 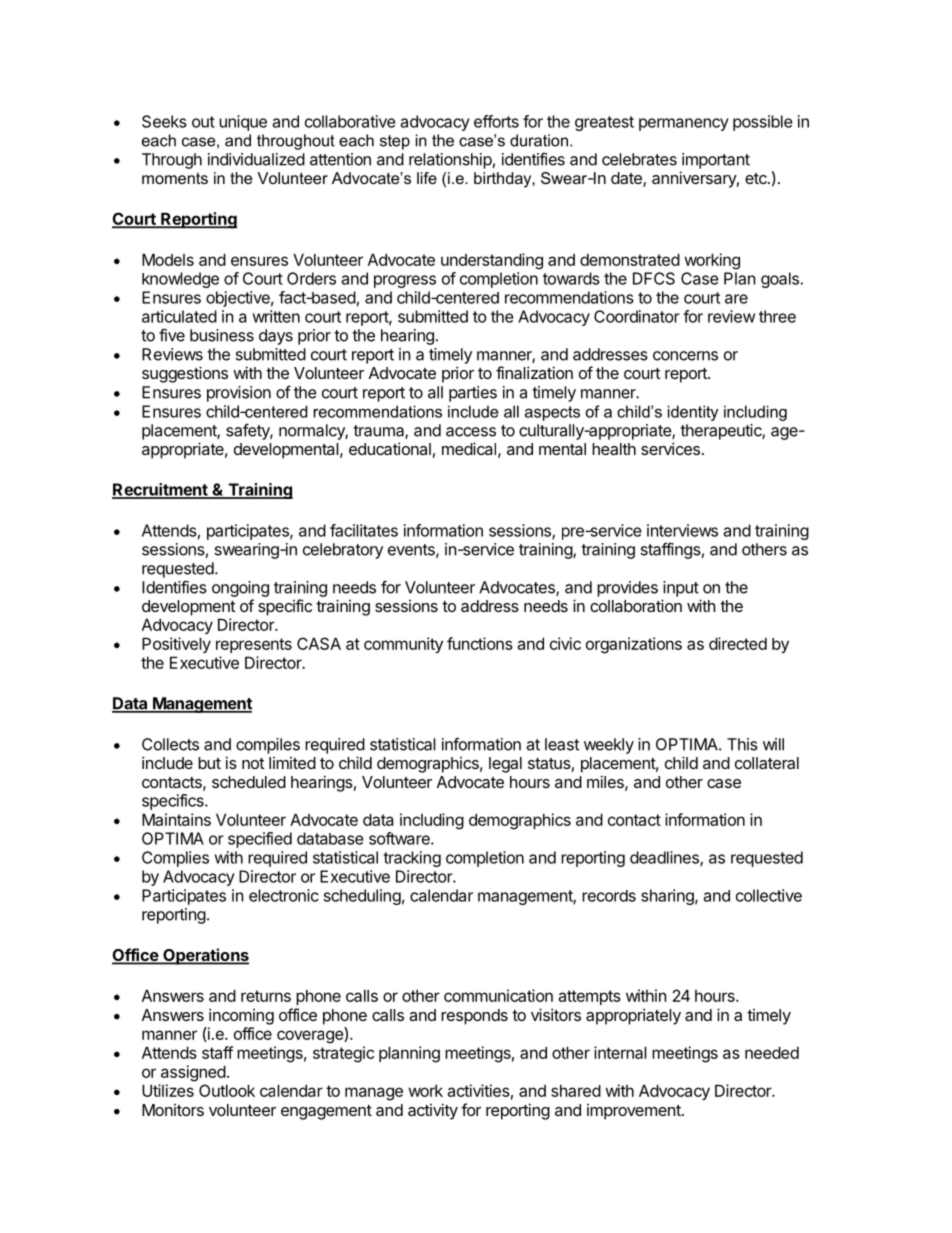 What do you see at coordinates (256, 159) in the screenshot?
I see `individualized` at bounding box center [256, 159].
